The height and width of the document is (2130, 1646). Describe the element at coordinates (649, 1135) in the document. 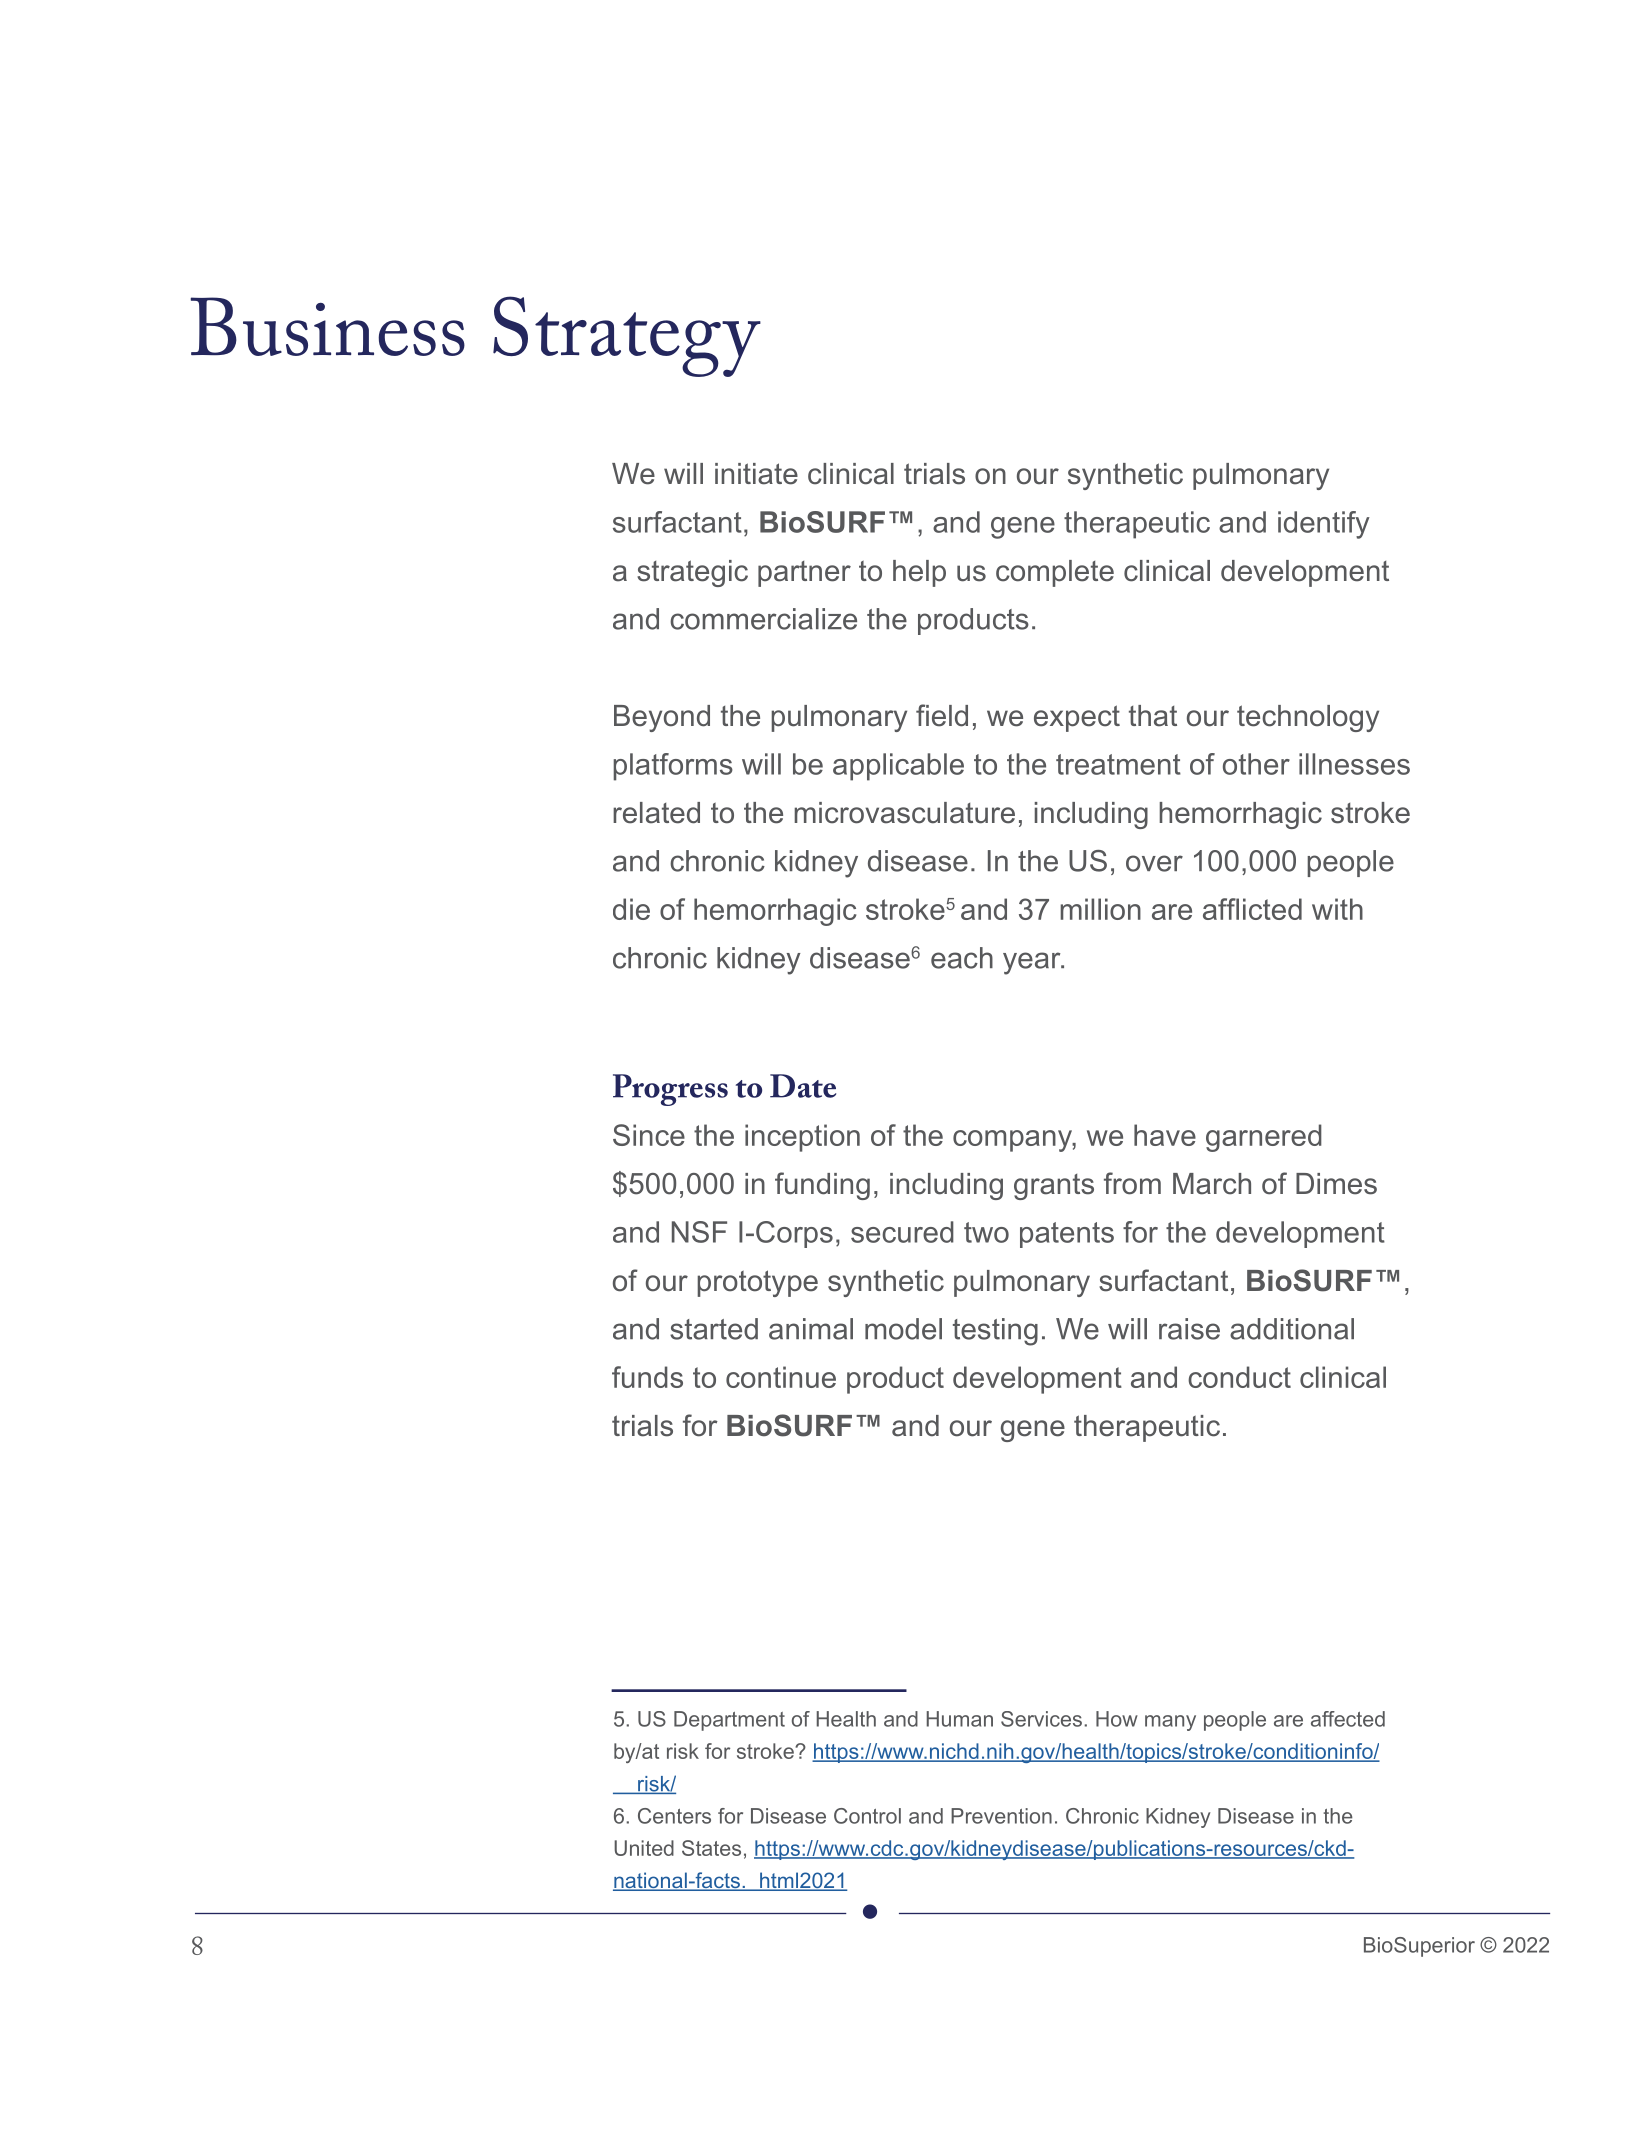

I see `Since` at that location.
